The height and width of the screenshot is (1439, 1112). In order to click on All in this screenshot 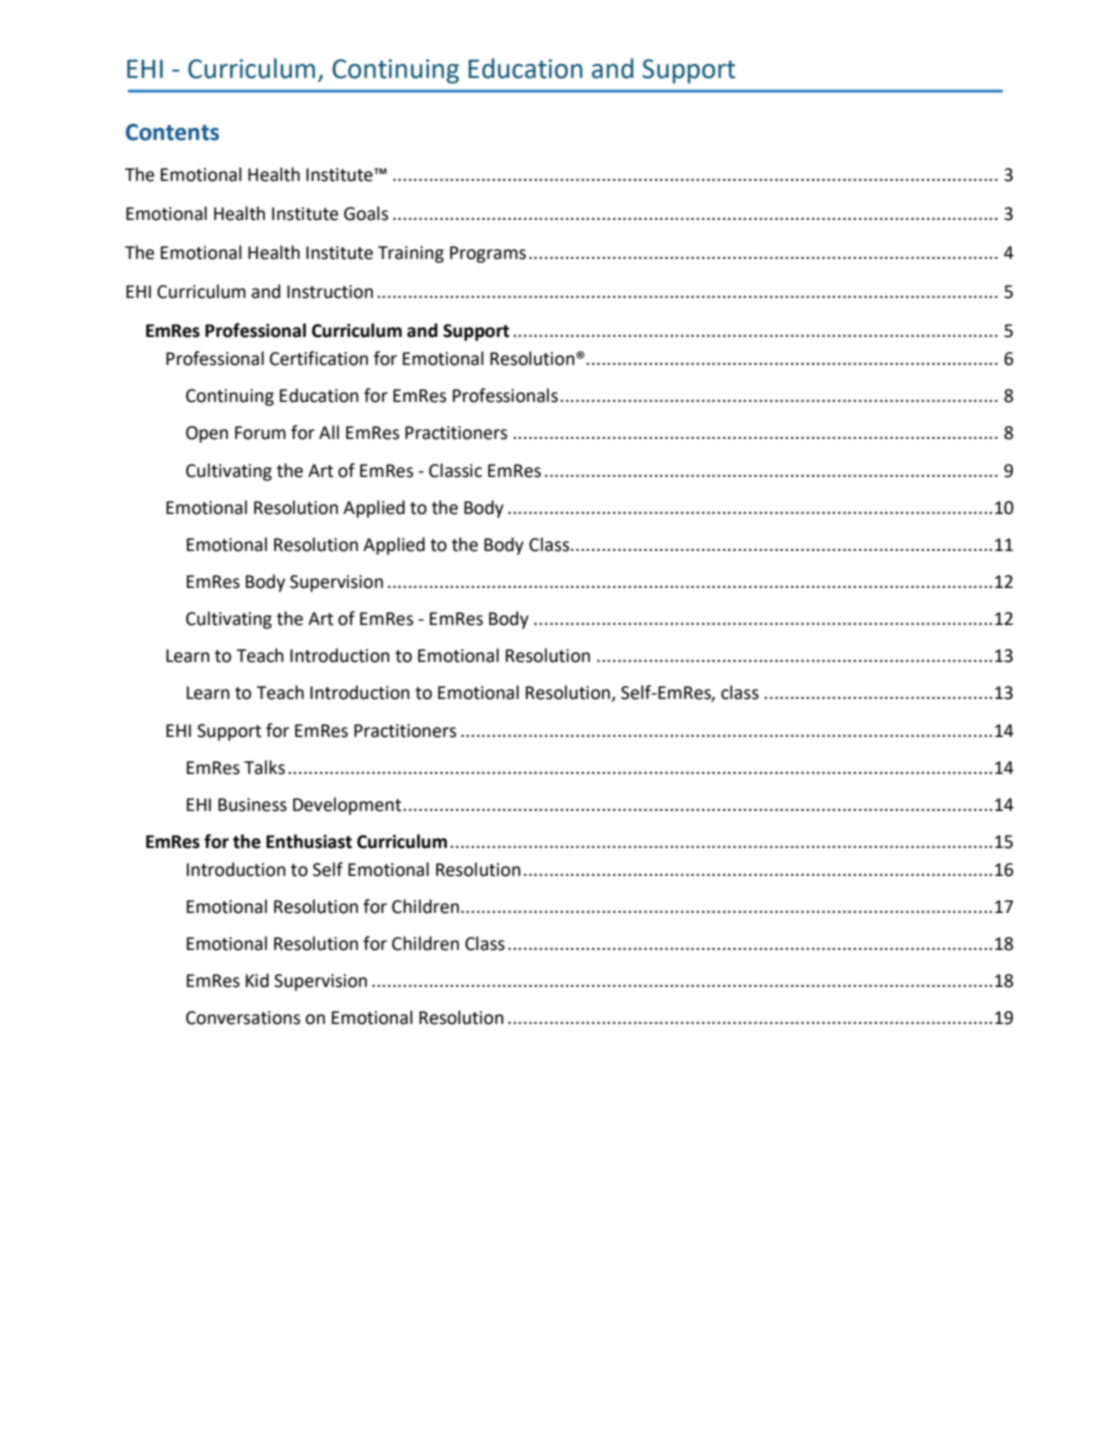, I will do `click(329, 432)`.
